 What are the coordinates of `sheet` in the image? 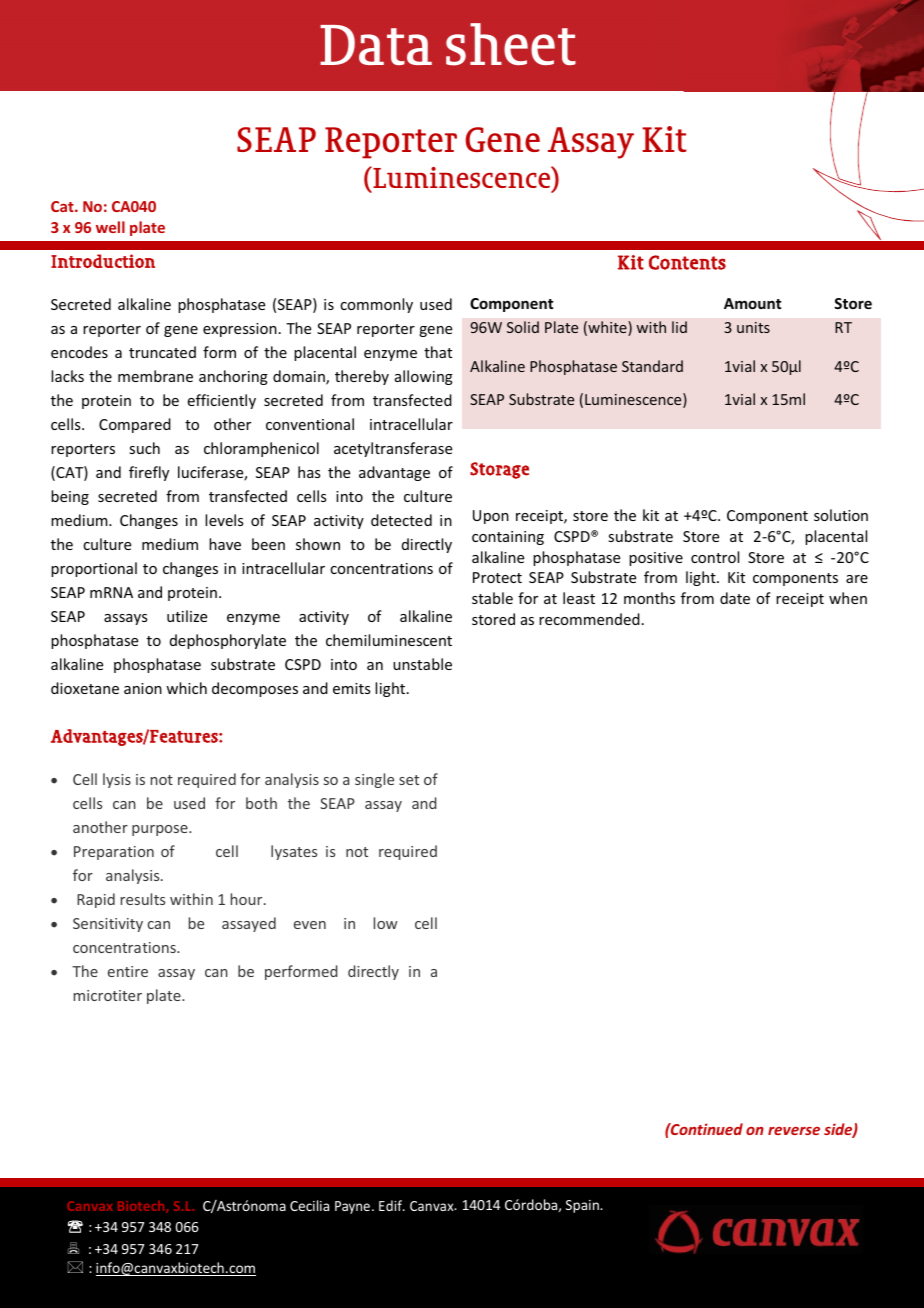 It's located at (511, 44).
